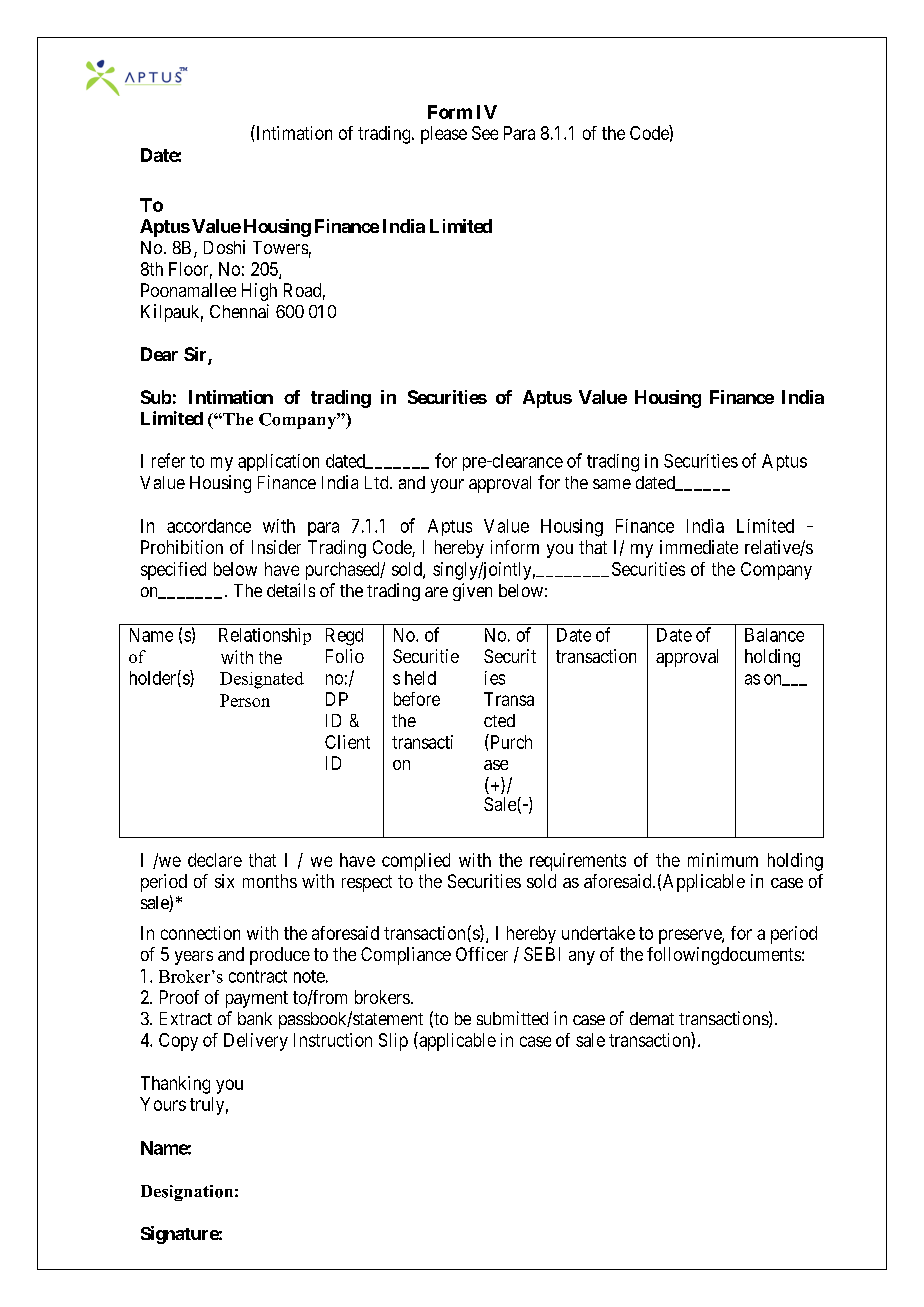  I want to click on Relationship, so click(265, 636).
